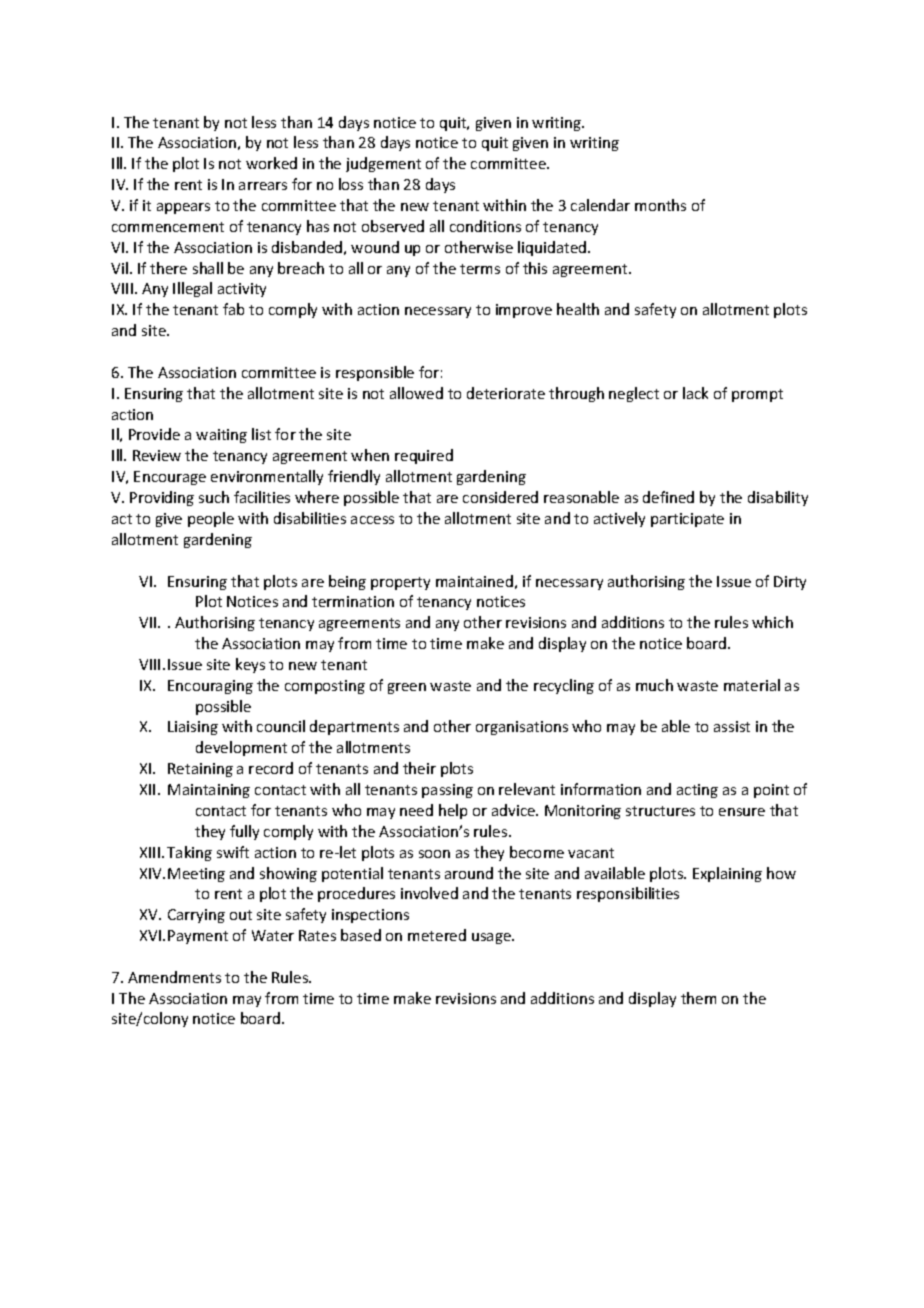 This screenshot has height=1308, width=924. Describe the element at coordinates (698, 998) in the screenshot. I see `them` at that location.
